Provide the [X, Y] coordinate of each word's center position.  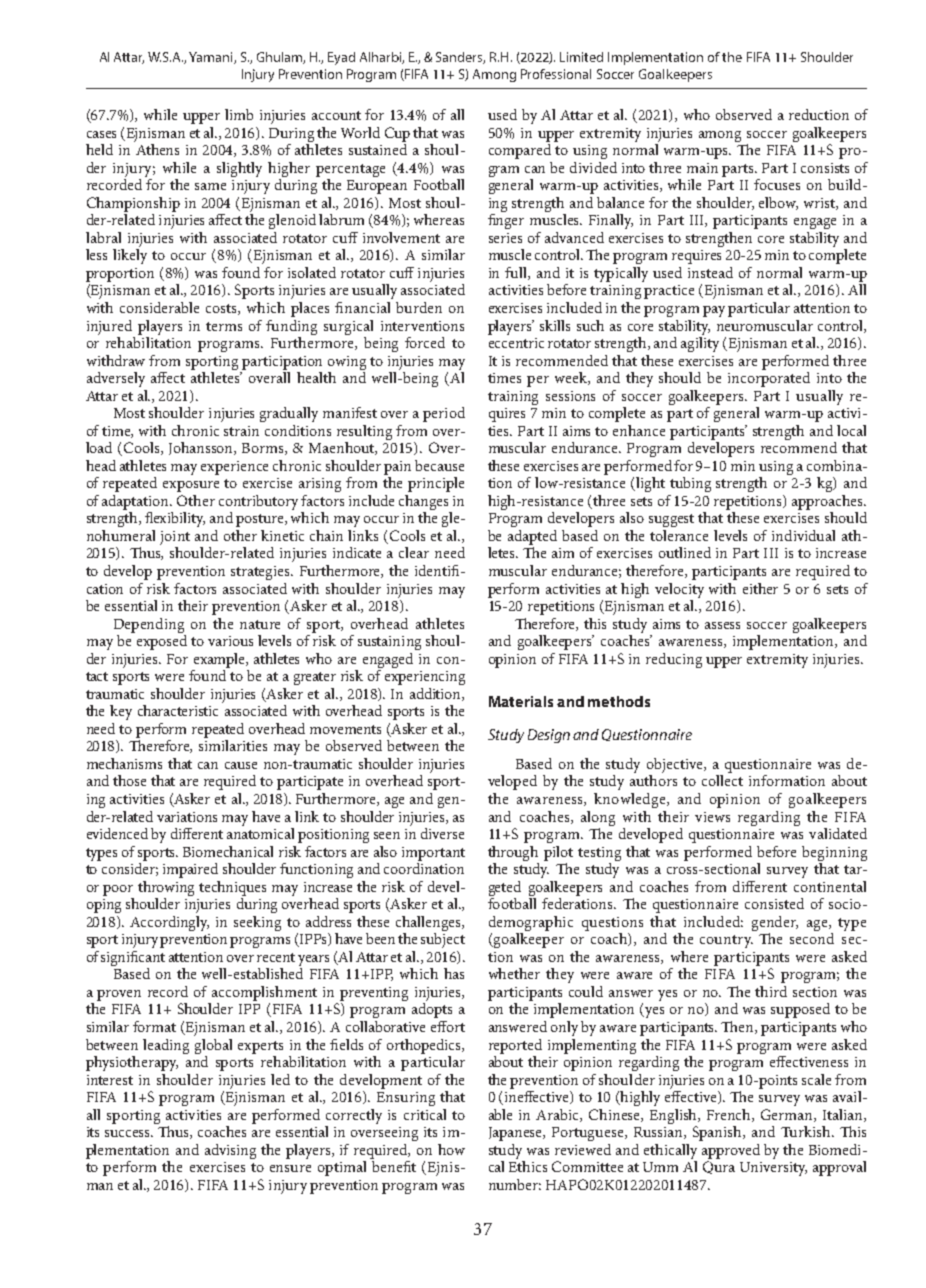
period [444, 414]
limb [239, 114]
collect [722, 780]
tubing [690, 484]
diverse [442, 833]
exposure [191, 486]
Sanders [460, 58]
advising [230, 1151]
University [773, 1169]
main [702, 168]
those [129, 780]
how [451, 1149]
